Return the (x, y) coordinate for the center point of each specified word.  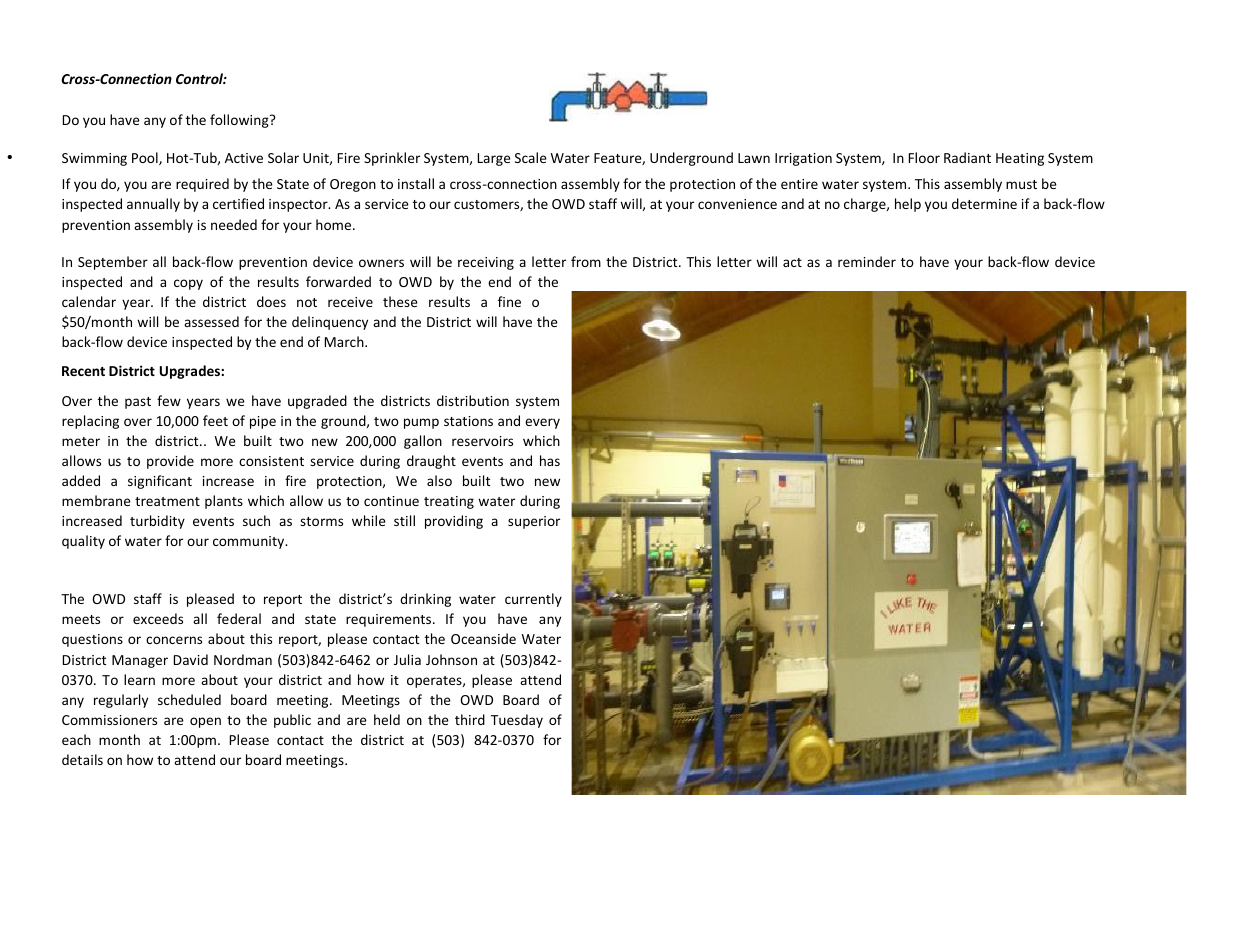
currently (533, 600)
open (205, 722)
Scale (531, 157)
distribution (473, 400)
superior (534, 522)
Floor (924, 157)
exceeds (158, 618)
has (550, 460)
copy (188, 284)
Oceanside (483, 638)
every (542, 423)
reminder (867, 261)
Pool (146, 158)
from (586, 261)
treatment (167, 501)
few (169, 400)
